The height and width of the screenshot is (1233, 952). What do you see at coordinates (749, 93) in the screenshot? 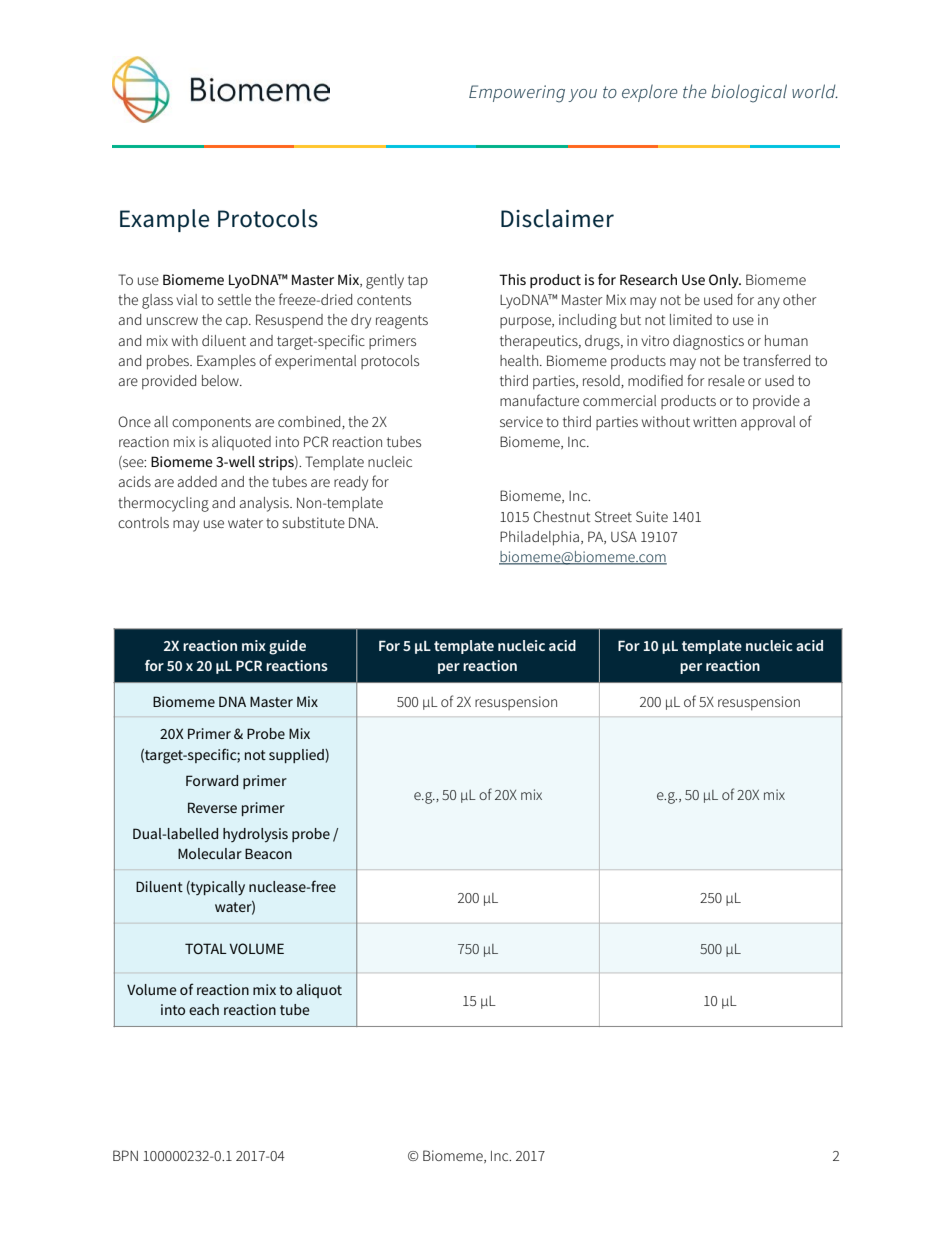
I see `biological` at bounding box center [749, 93].
